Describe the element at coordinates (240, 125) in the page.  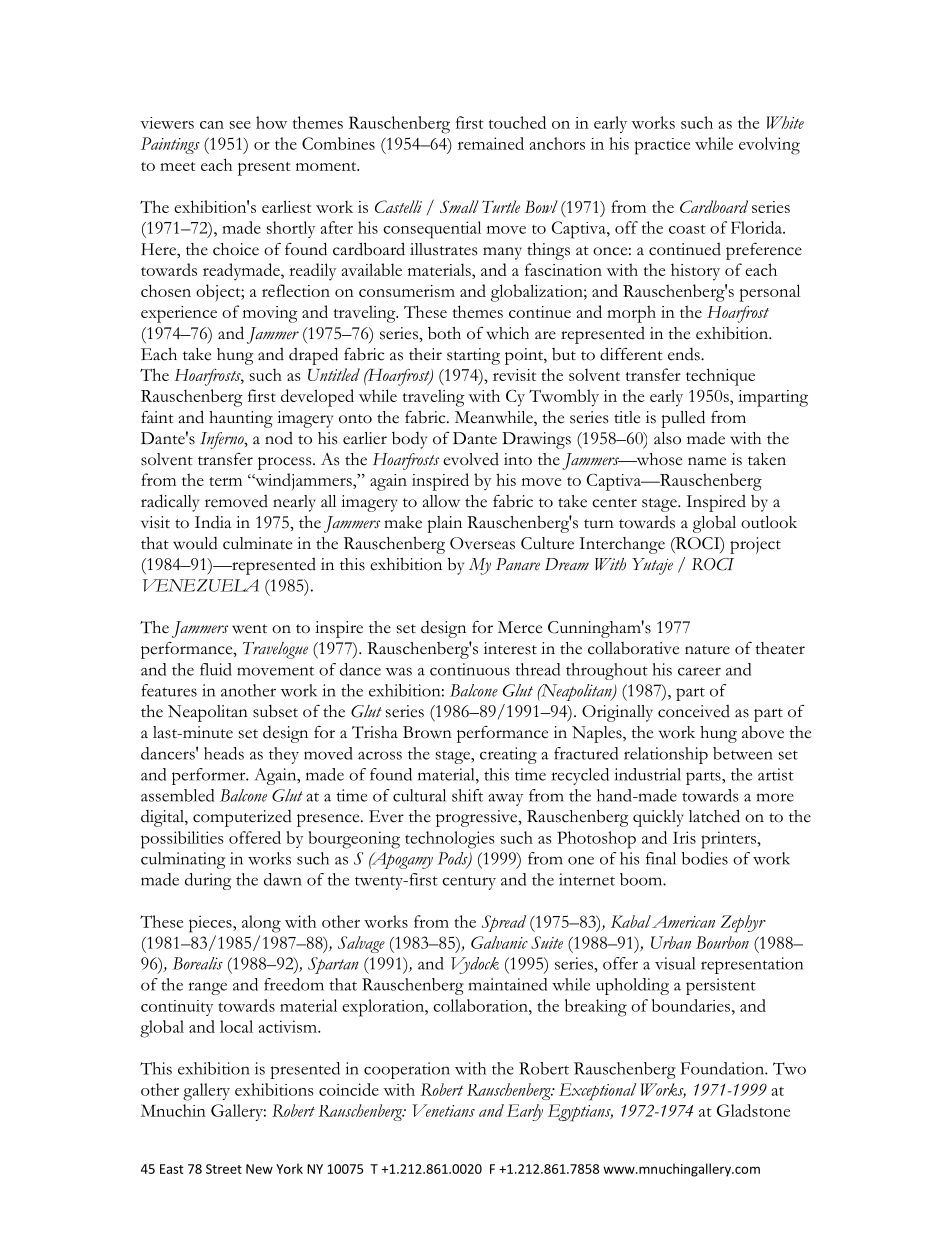
I see `see` at that location.
